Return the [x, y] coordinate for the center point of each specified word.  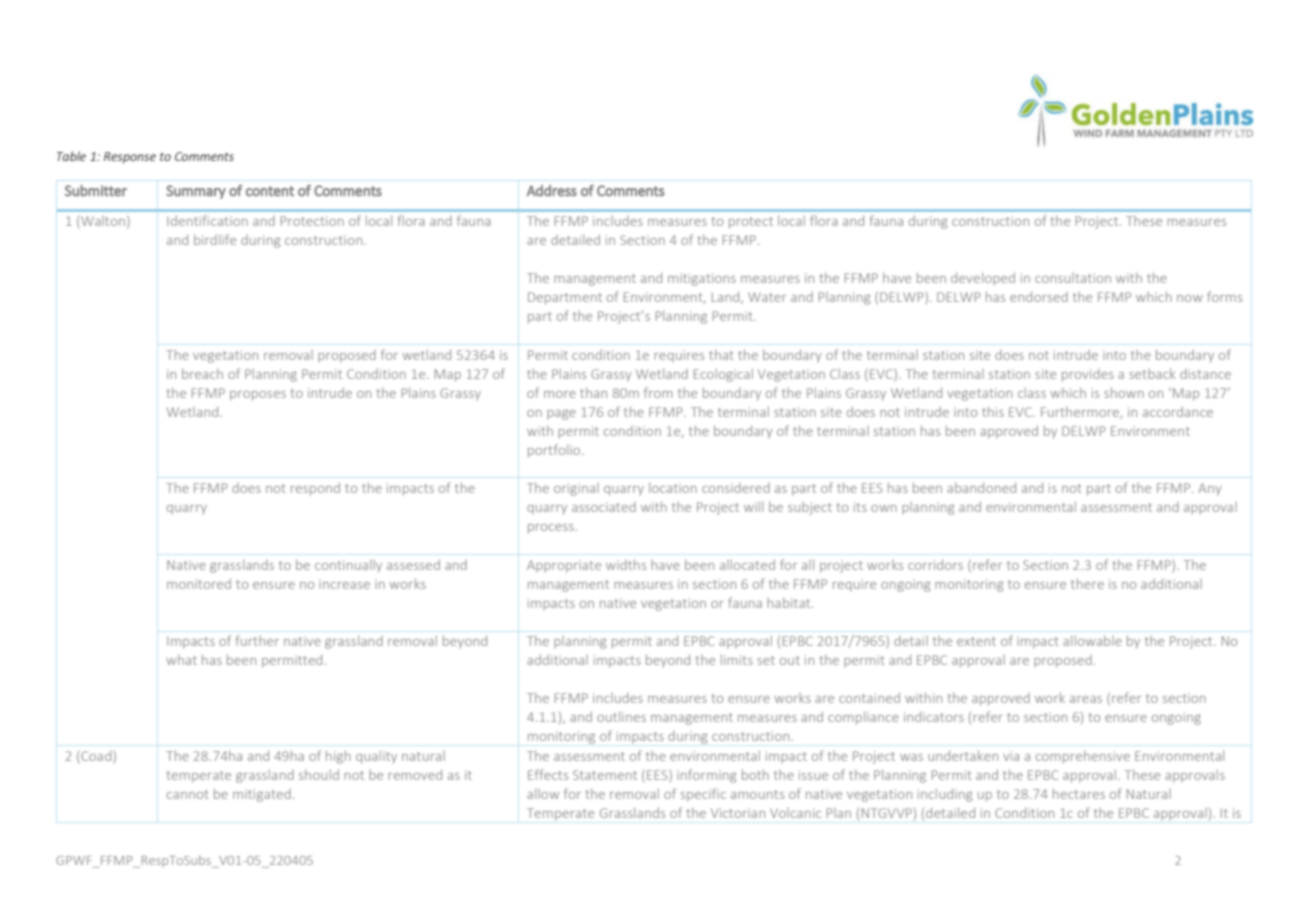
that [721, 354]
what [181, 659]
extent [976, 641]
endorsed [1039, 296]
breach [202, 373]
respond [315, 489]
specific [703, 795]
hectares [1079, 793]
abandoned [981, 487]
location [673, 487]
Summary [196, 192]
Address [552, 190]
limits [737, 659]
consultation [1073, 278]
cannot [188, 794]
